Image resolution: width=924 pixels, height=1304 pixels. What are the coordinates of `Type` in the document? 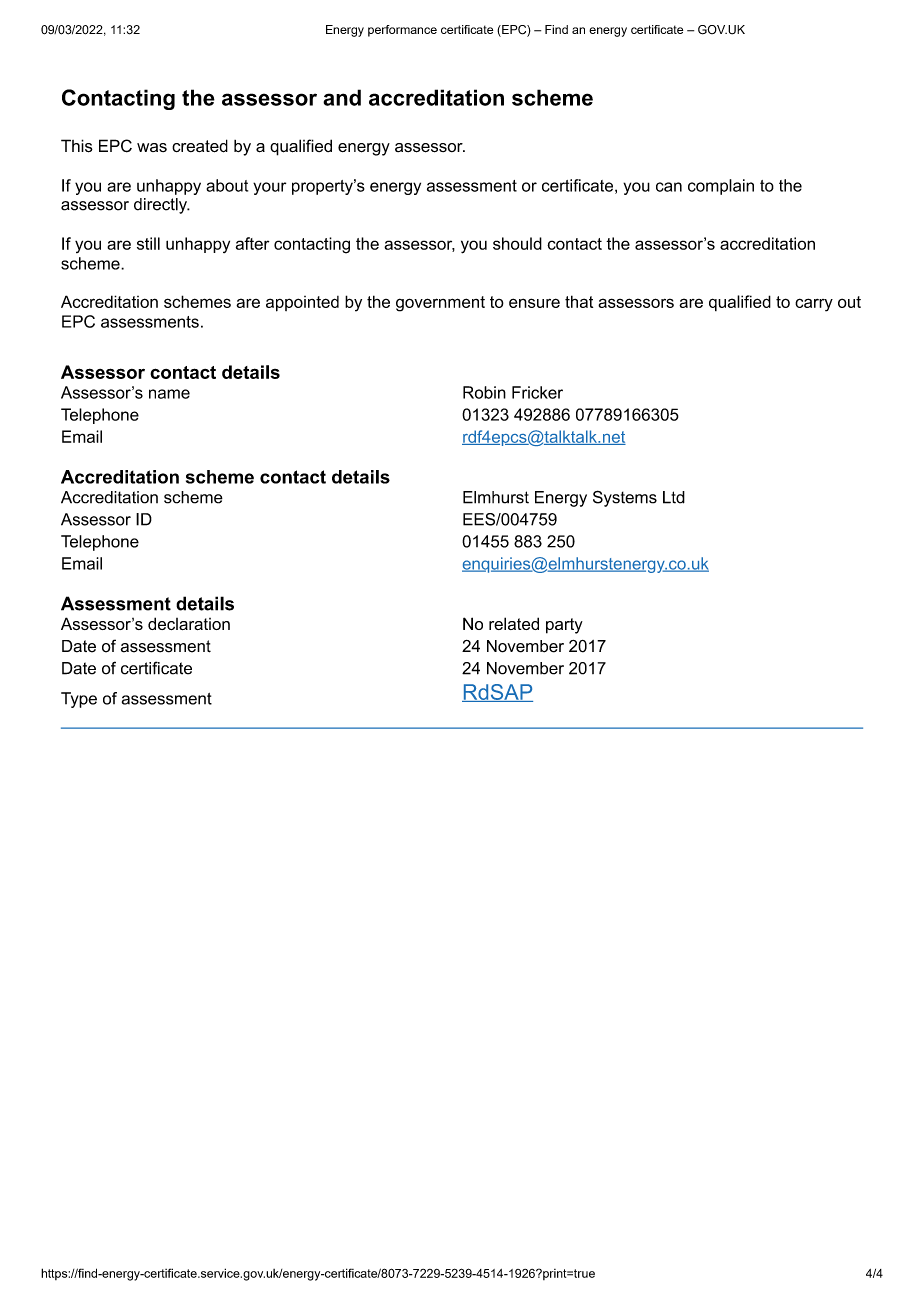 It's located at (79, 700).
